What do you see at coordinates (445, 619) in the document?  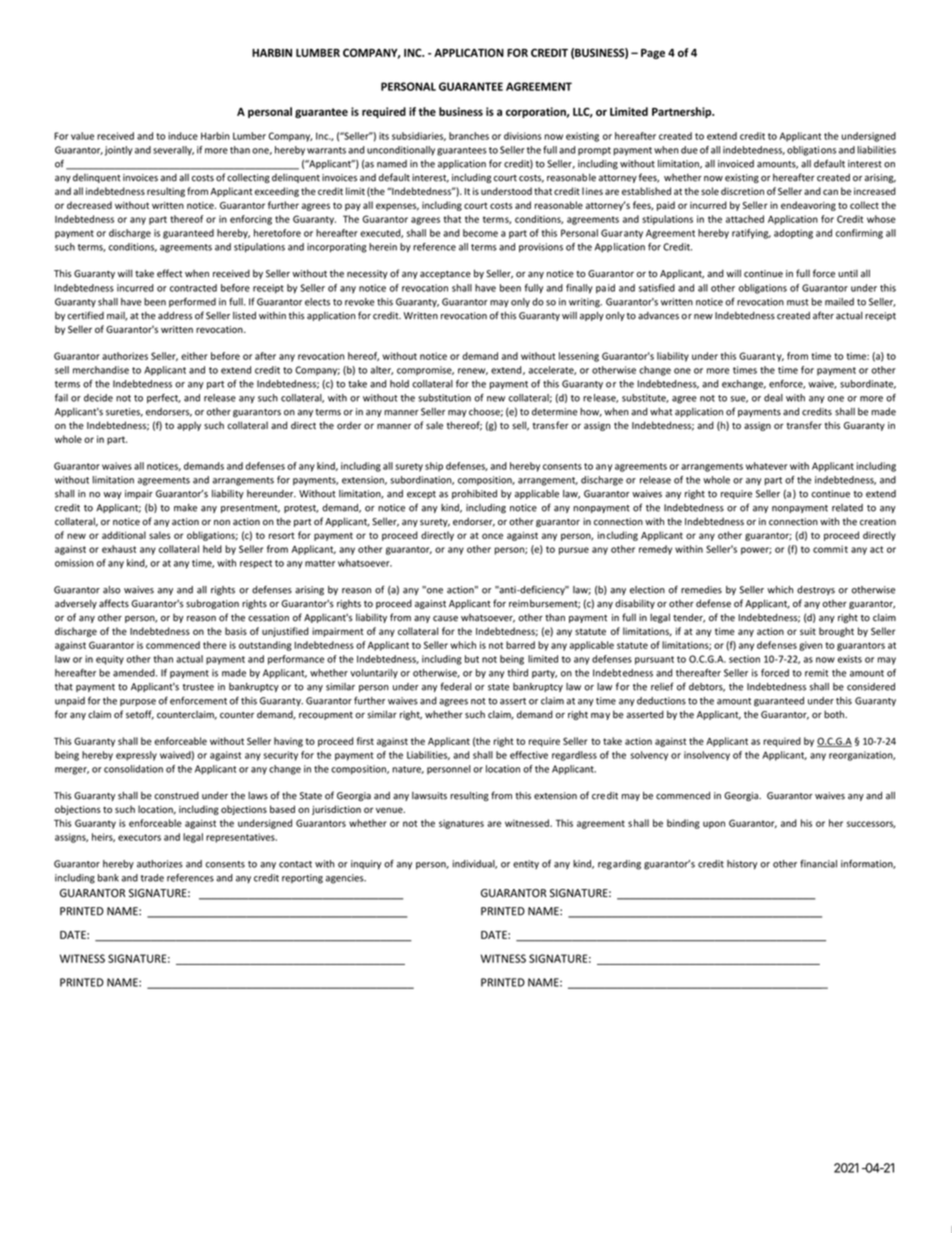 I see `cause` at bounding box center [445, 619].
